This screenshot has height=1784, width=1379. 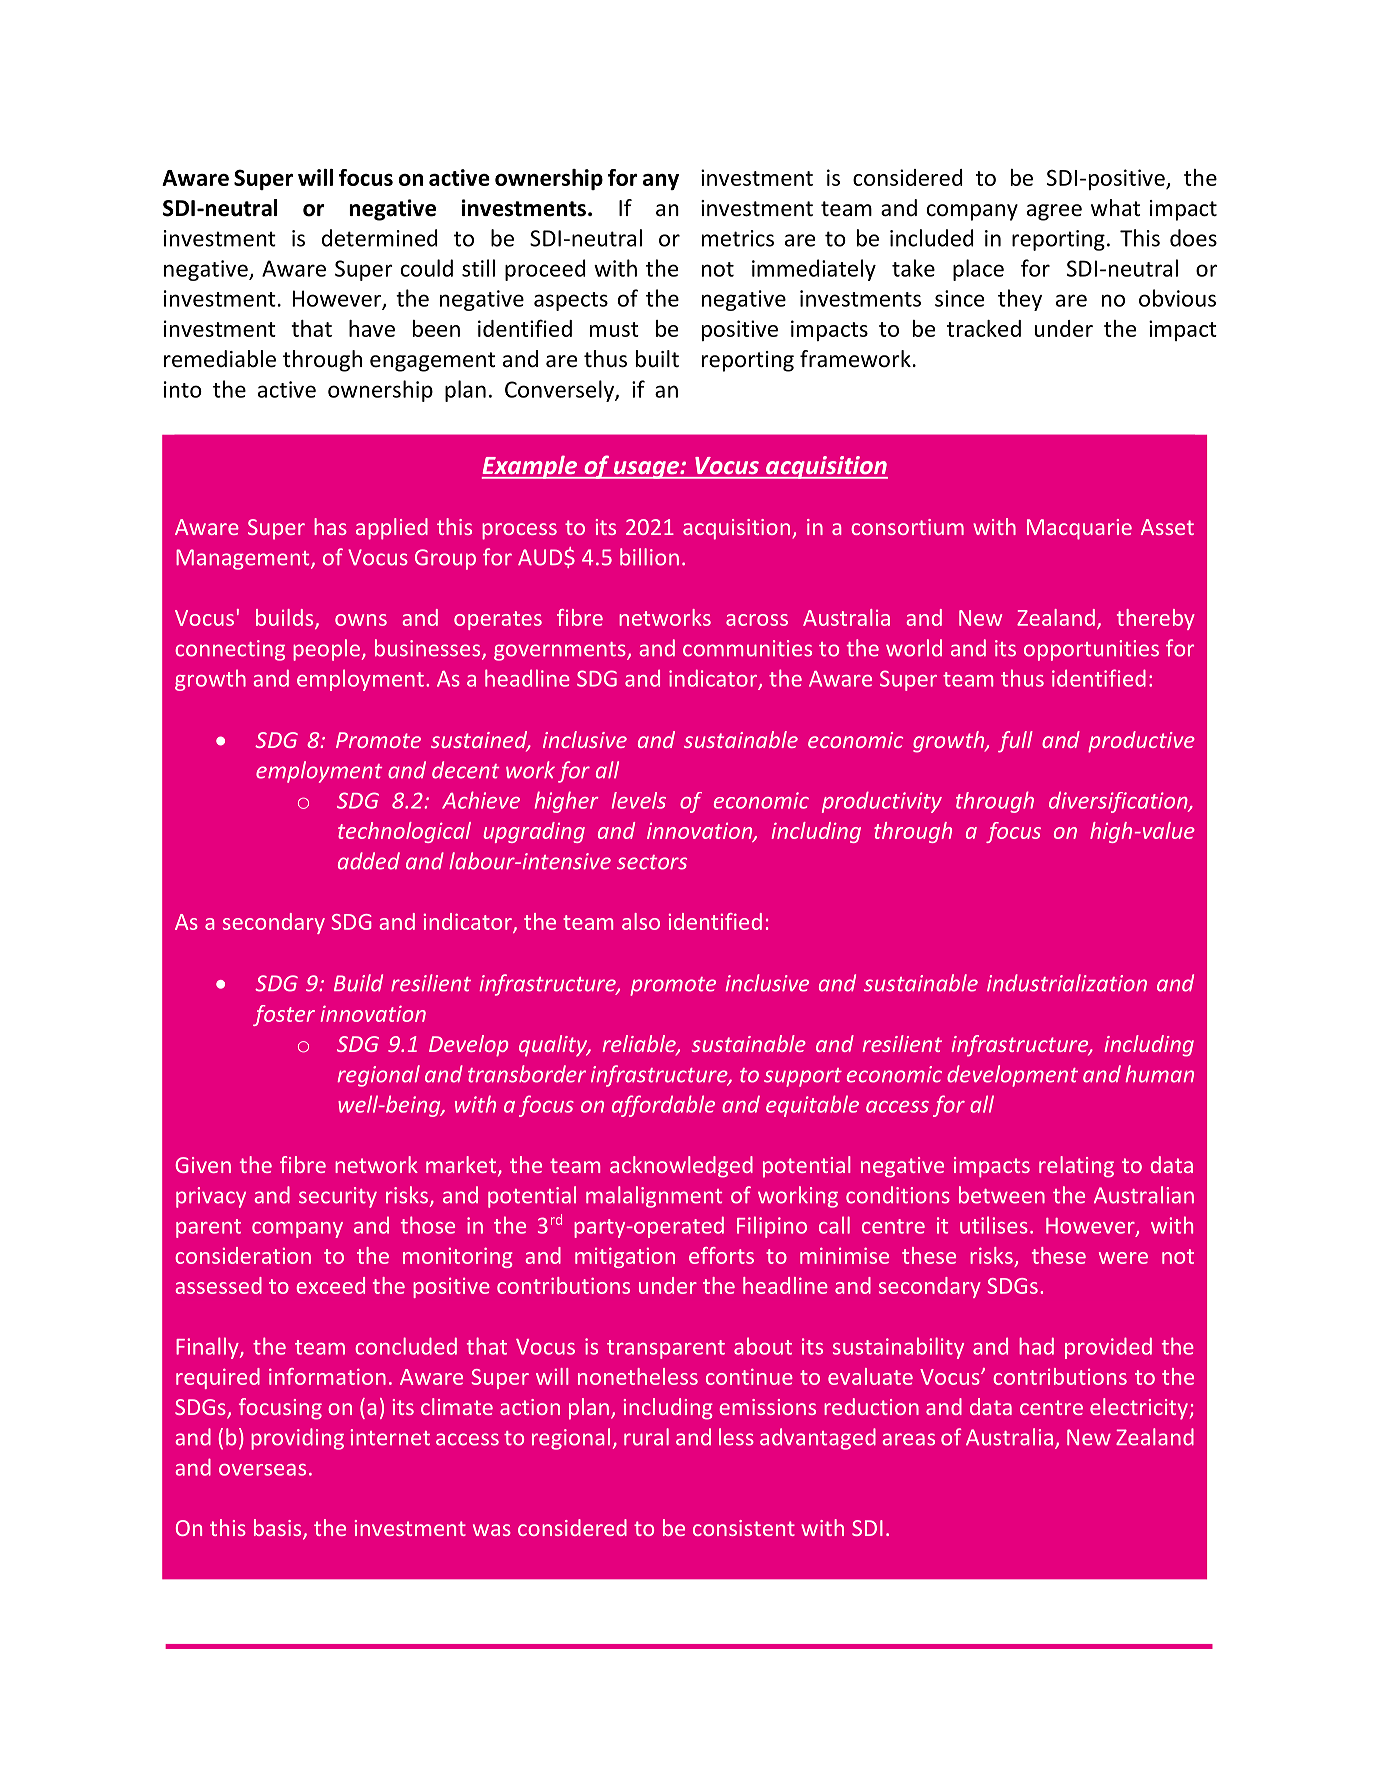 What do you see at coordinates (1159, 1074) in the screenshot?
I see `human` at bounding box center [1159, 1074].
